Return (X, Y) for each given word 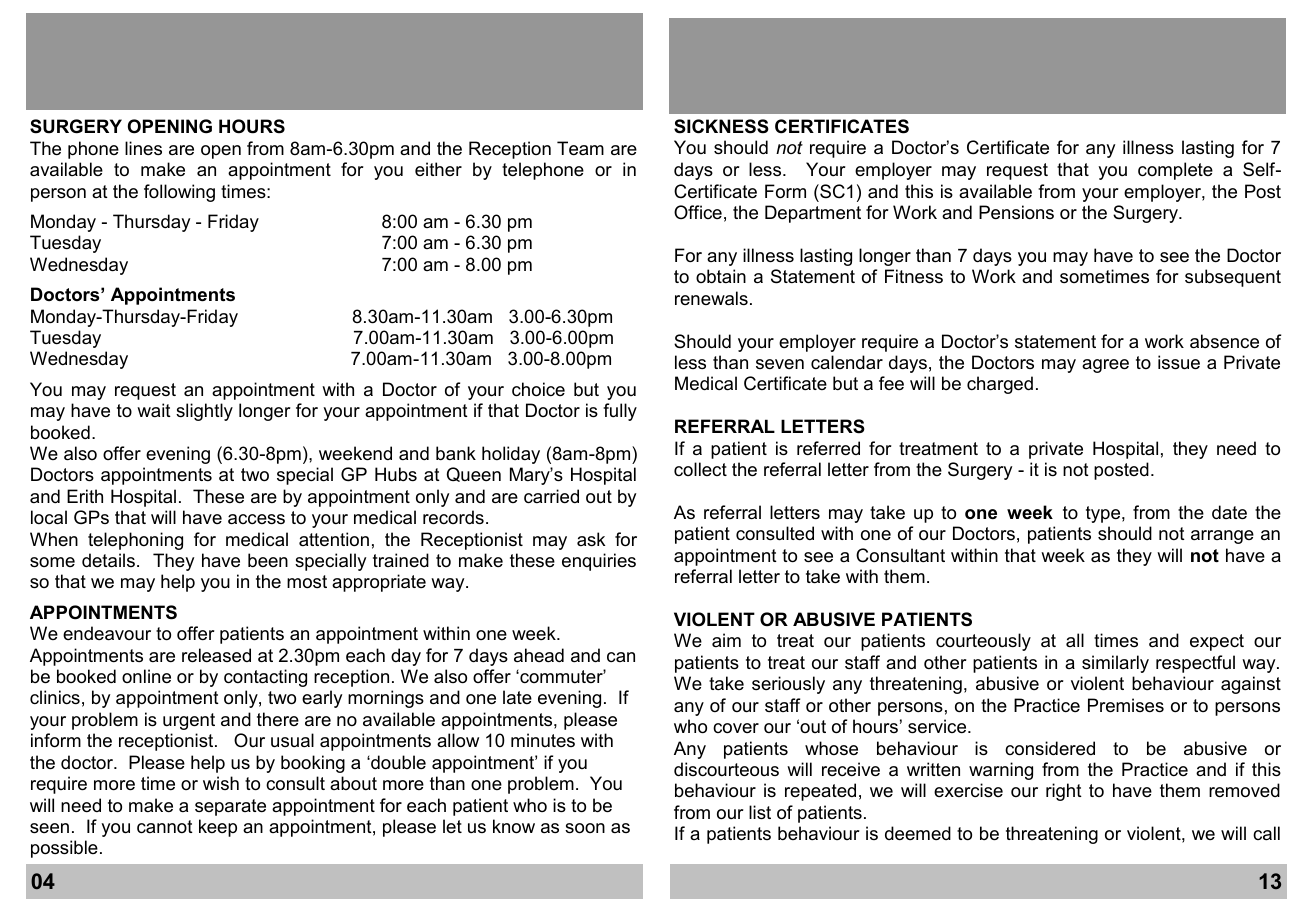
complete (1175, 171)
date (1229, 512)
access (256, 519)
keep (218, 828)
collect (700, 469)
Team (580, 148)
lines (143, 148)
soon (585, 828)
